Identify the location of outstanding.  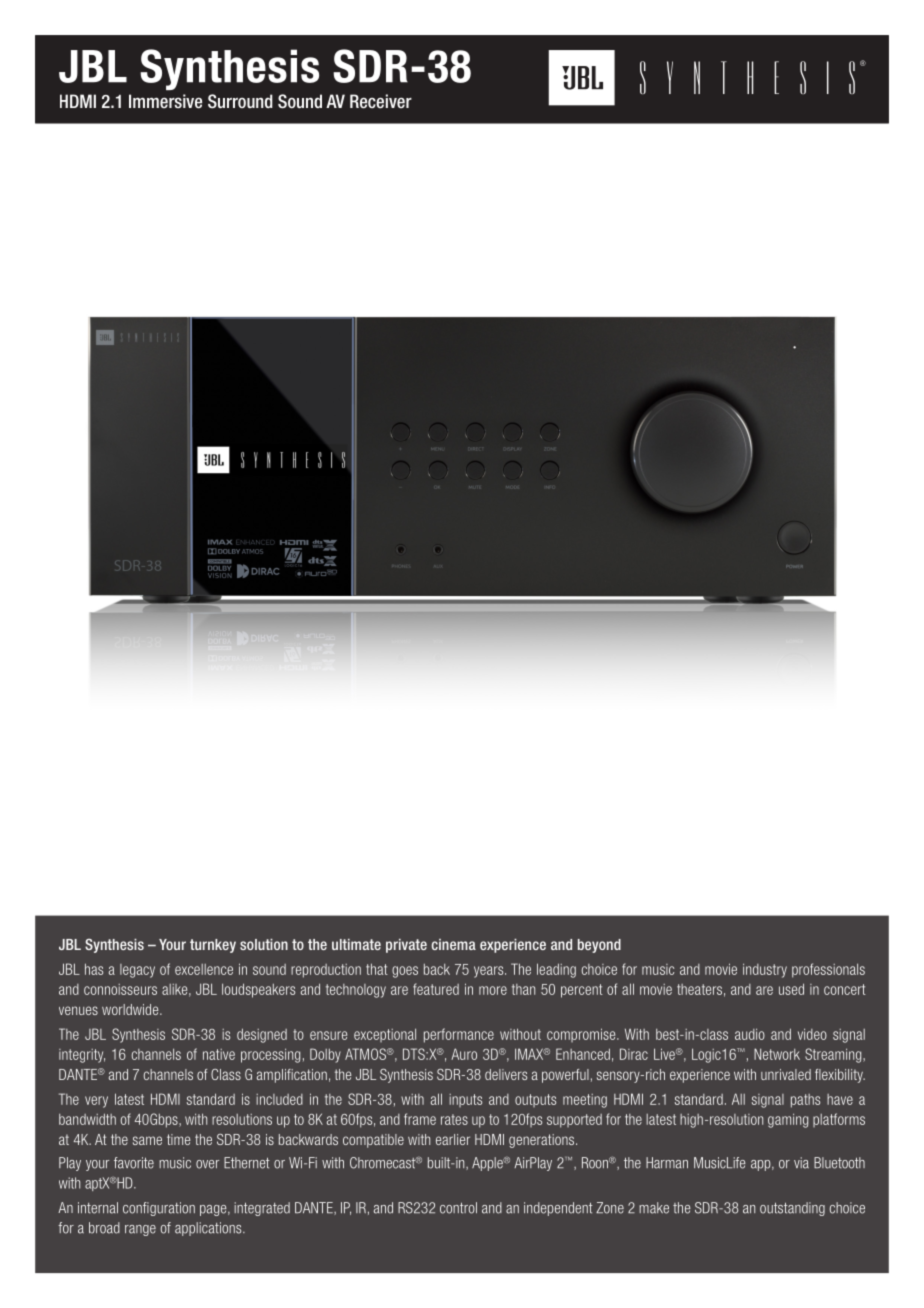
(792, 1209).
